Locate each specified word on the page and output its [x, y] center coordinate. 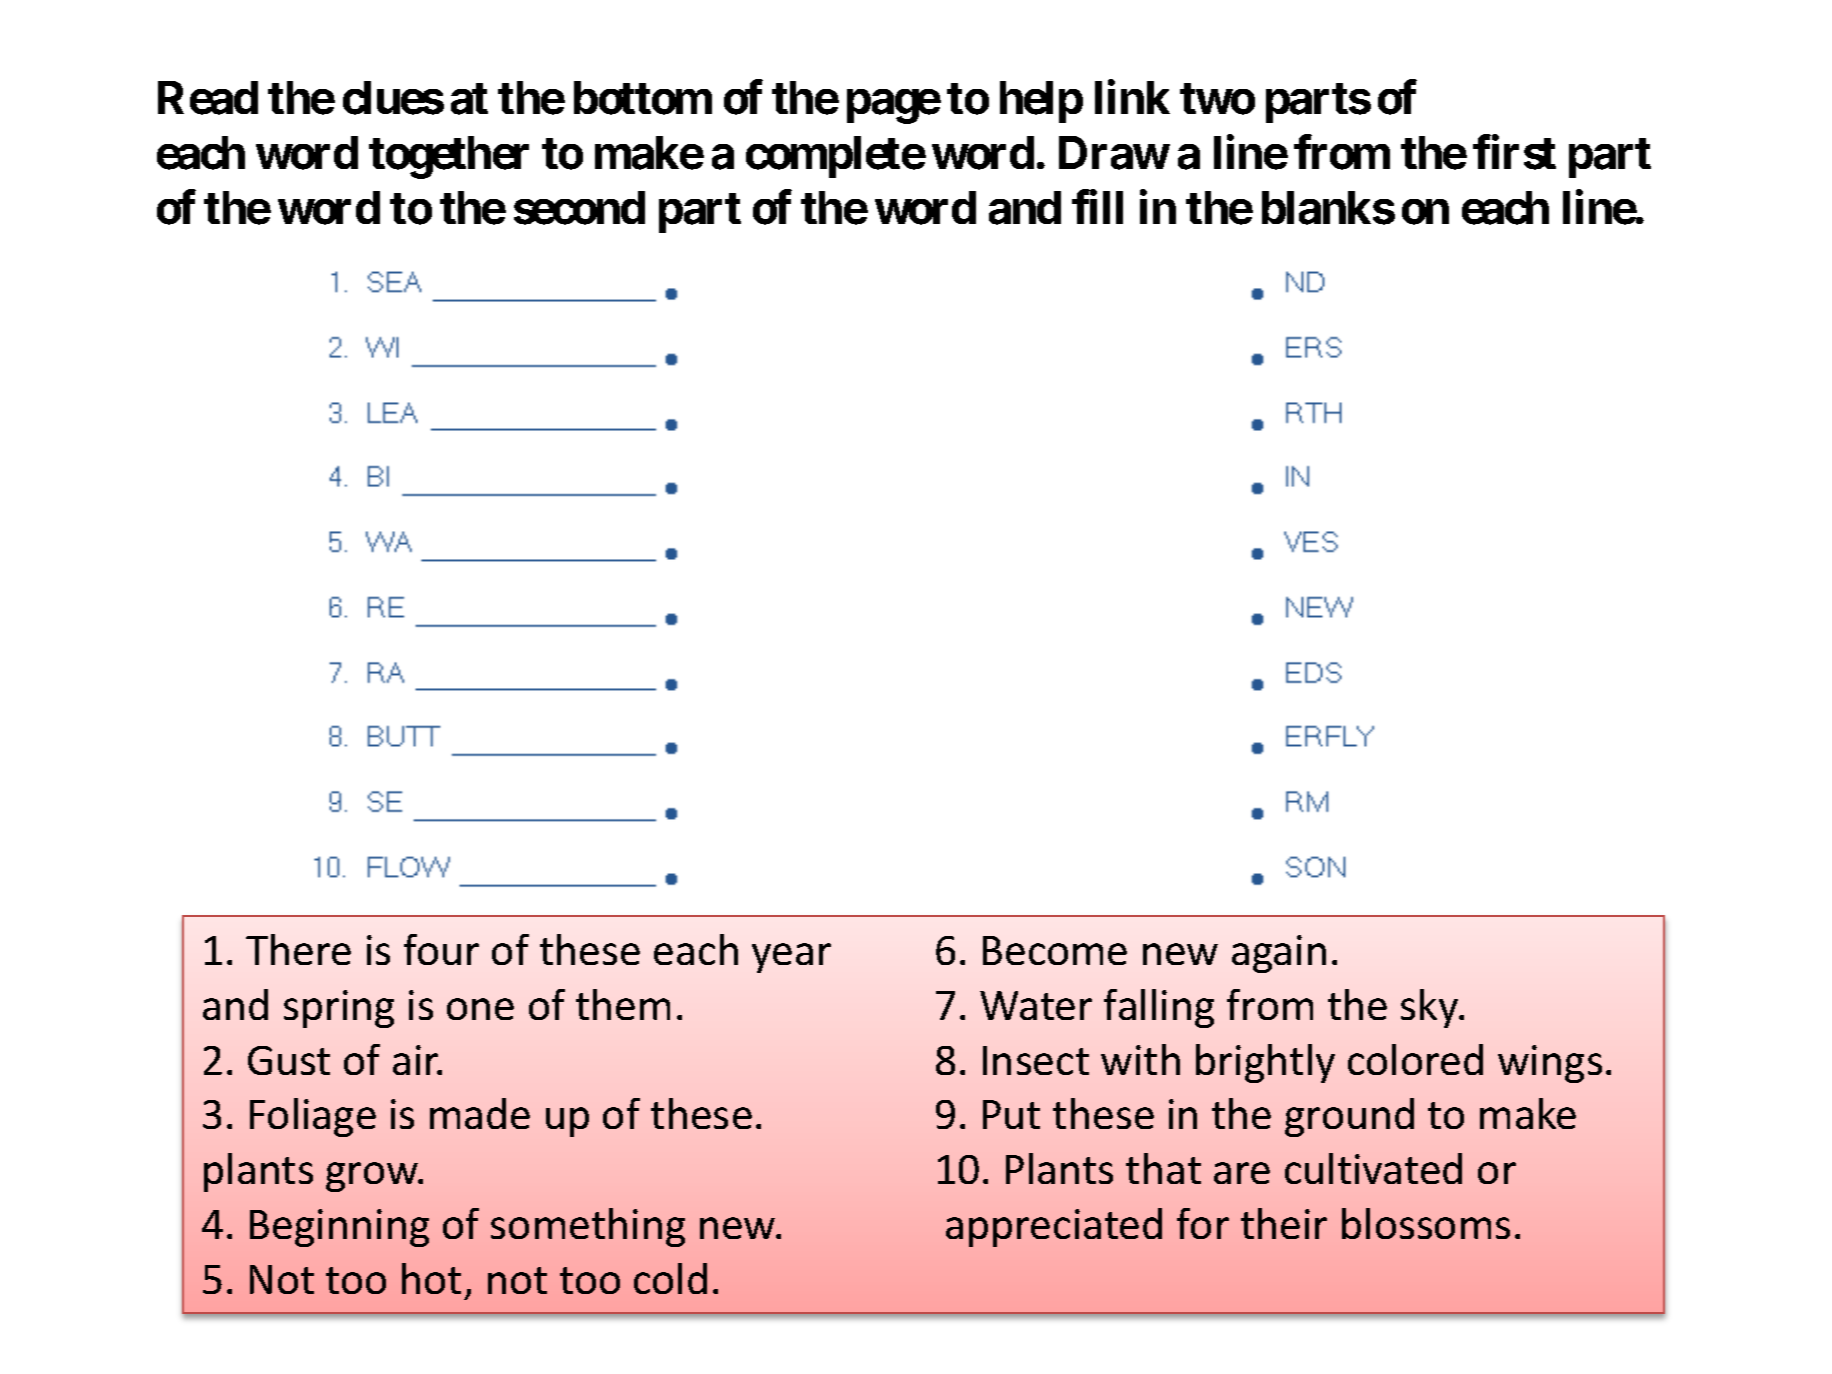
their [1284, 1223]
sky [1431, 1008]
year [791, 958]
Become [1055, 950]
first [1514, 152]
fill [1097, 207]
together [449, 157]
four [441, 949]
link [1132, 97]
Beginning [339, 1228]
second [579, 208]
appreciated [1054, 1227]
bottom [643, 98]
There [298, 949]
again [1279, 954]
